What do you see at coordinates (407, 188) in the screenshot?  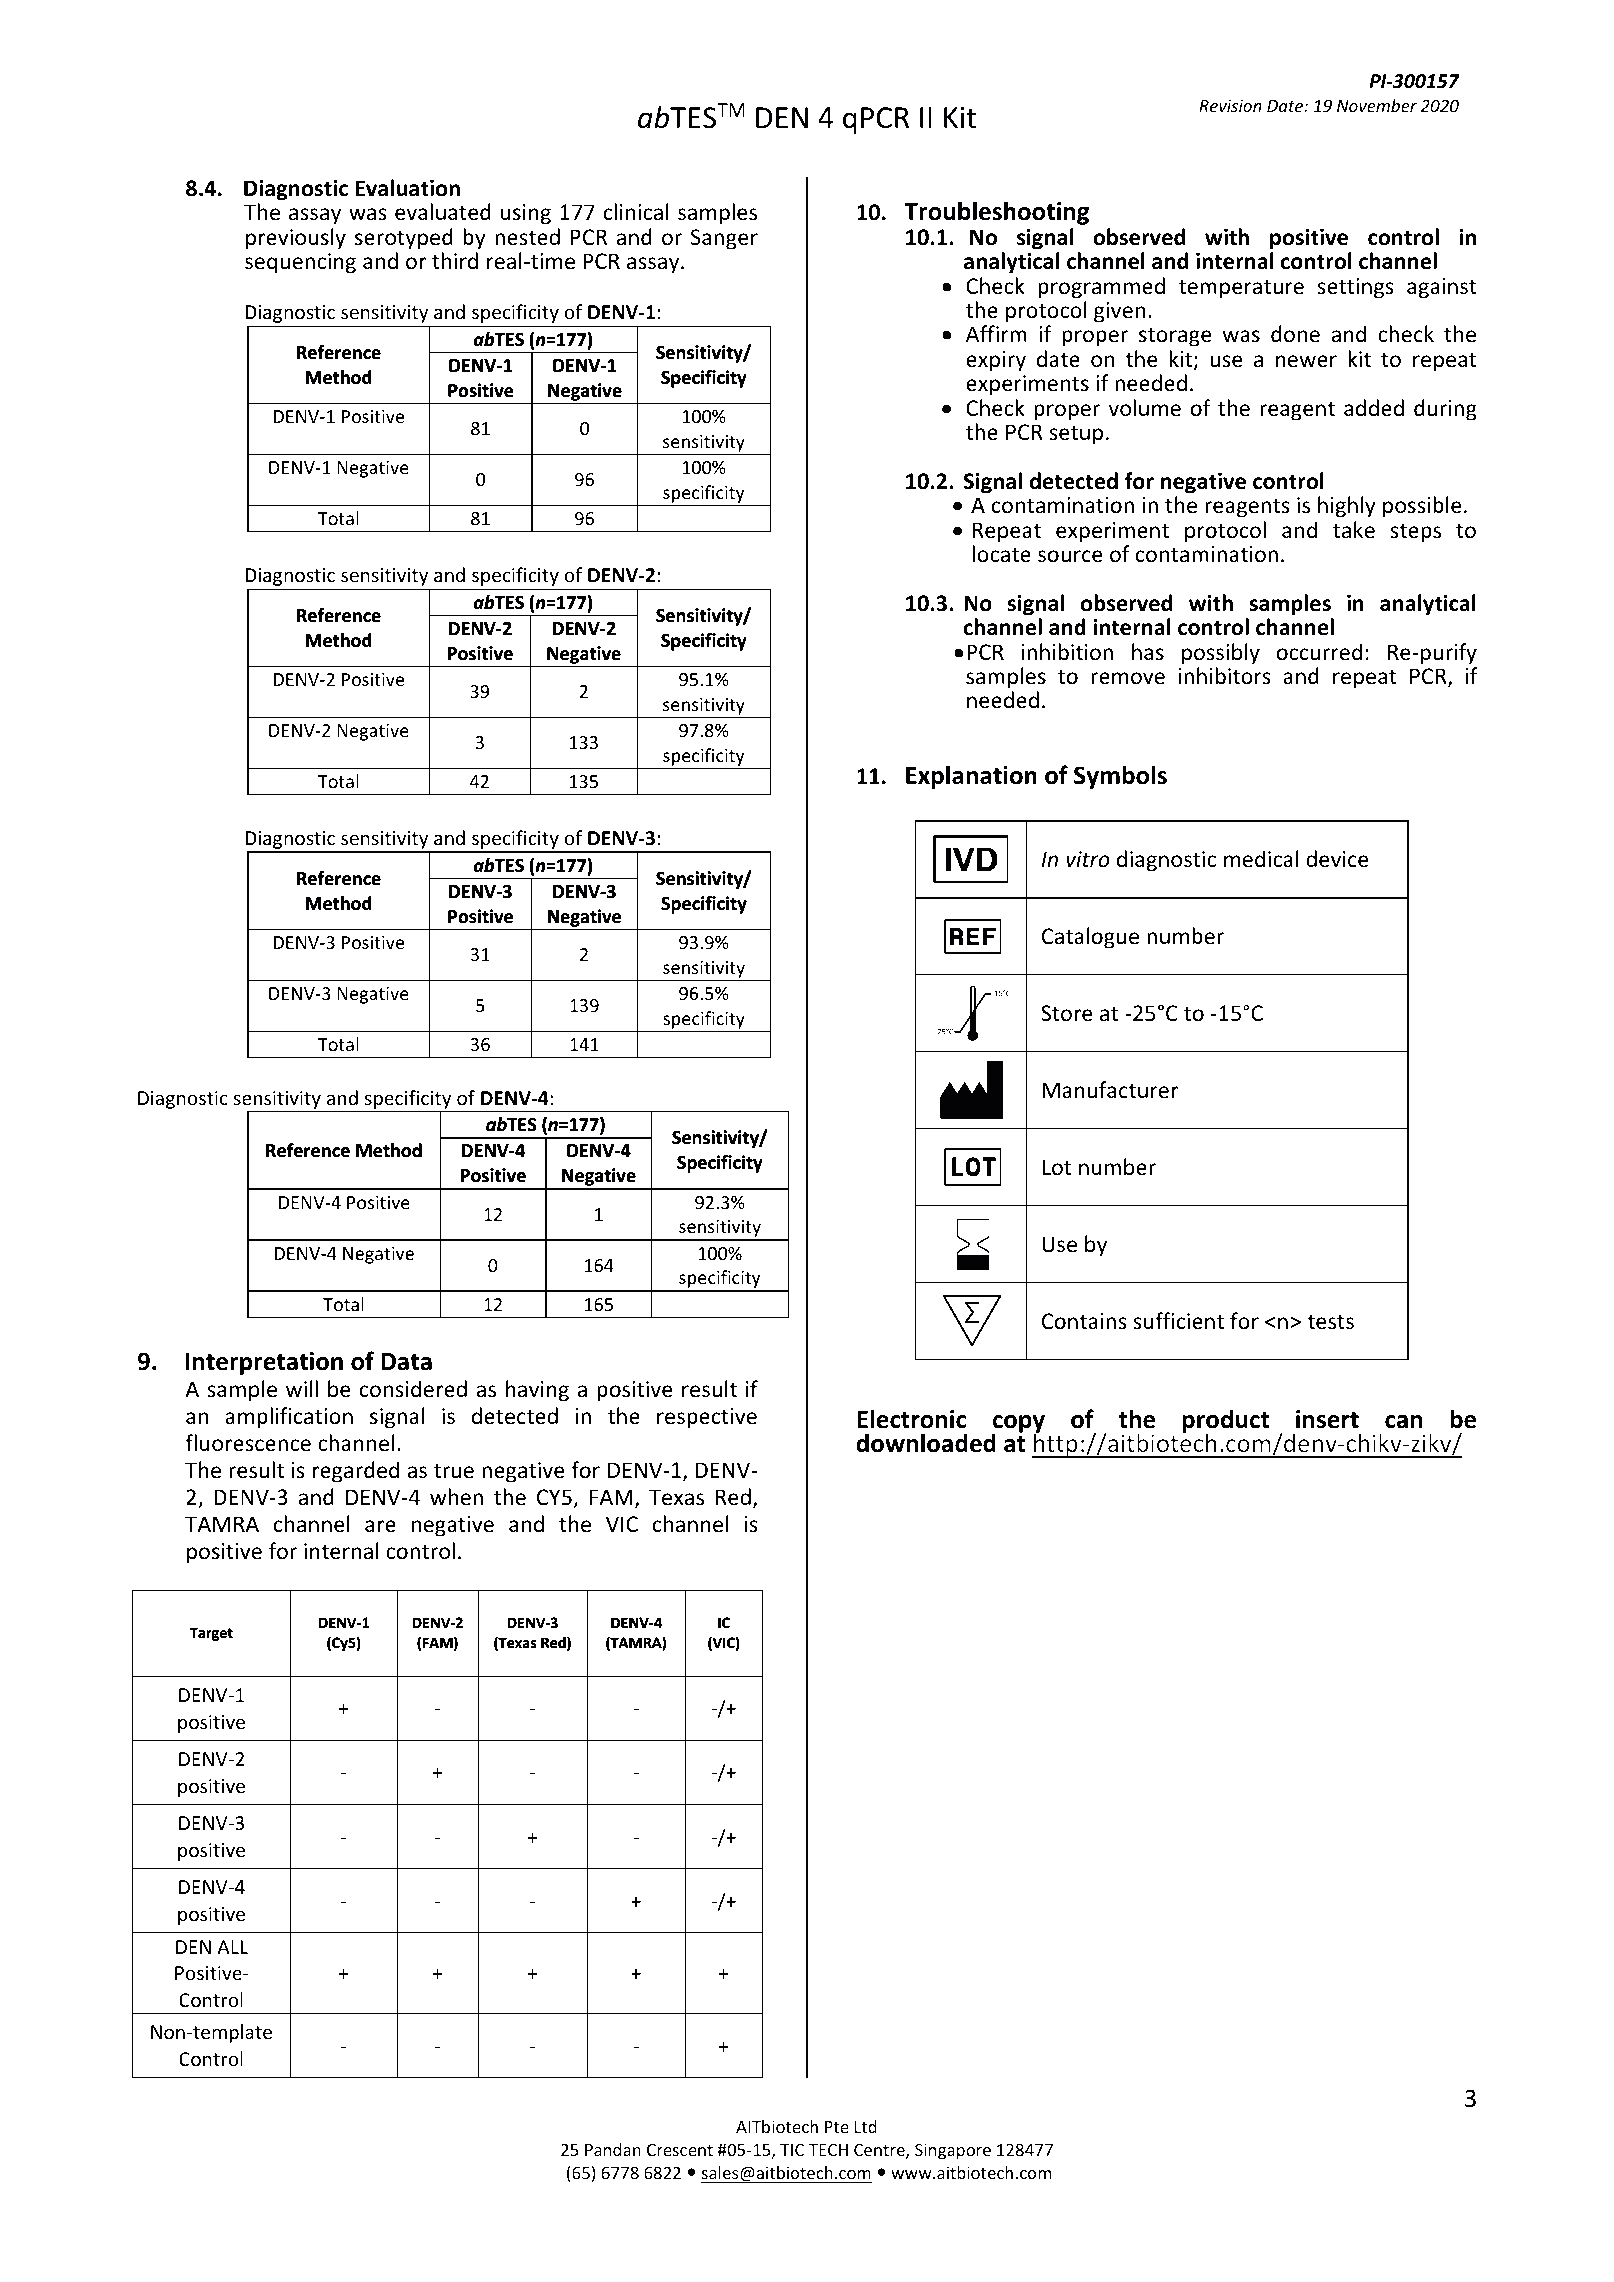 I see `Evaluation` at bounding box center [407, 188].
